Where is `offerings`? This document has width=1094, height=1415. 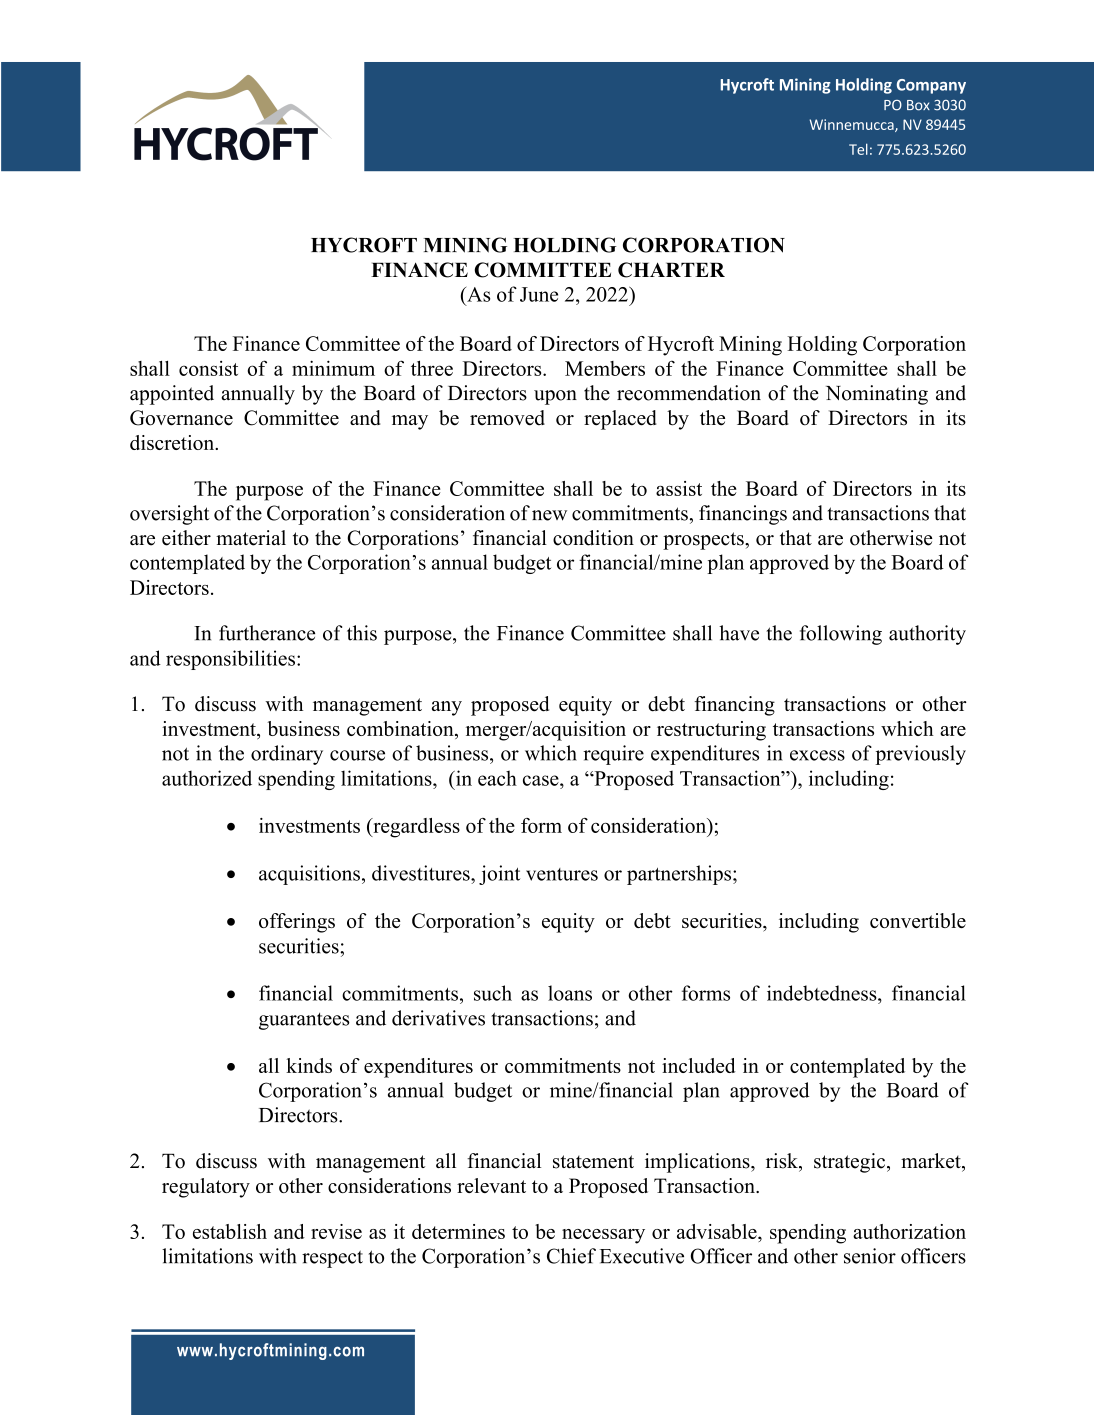
offerings is located at coordinates (297, 923).
